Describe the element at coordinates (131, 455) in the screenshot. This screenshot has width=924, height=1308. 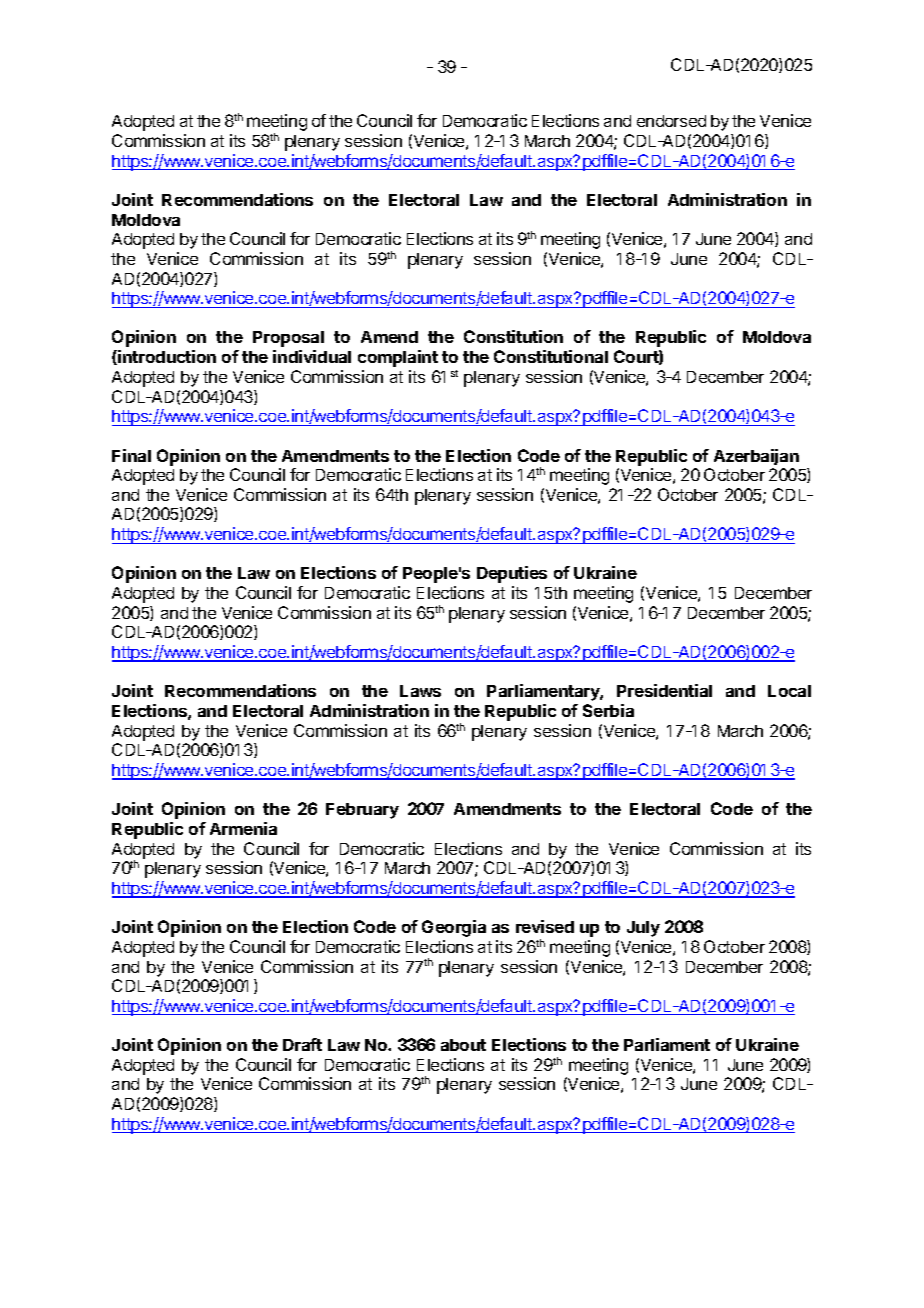
I see `Final` at that location.
